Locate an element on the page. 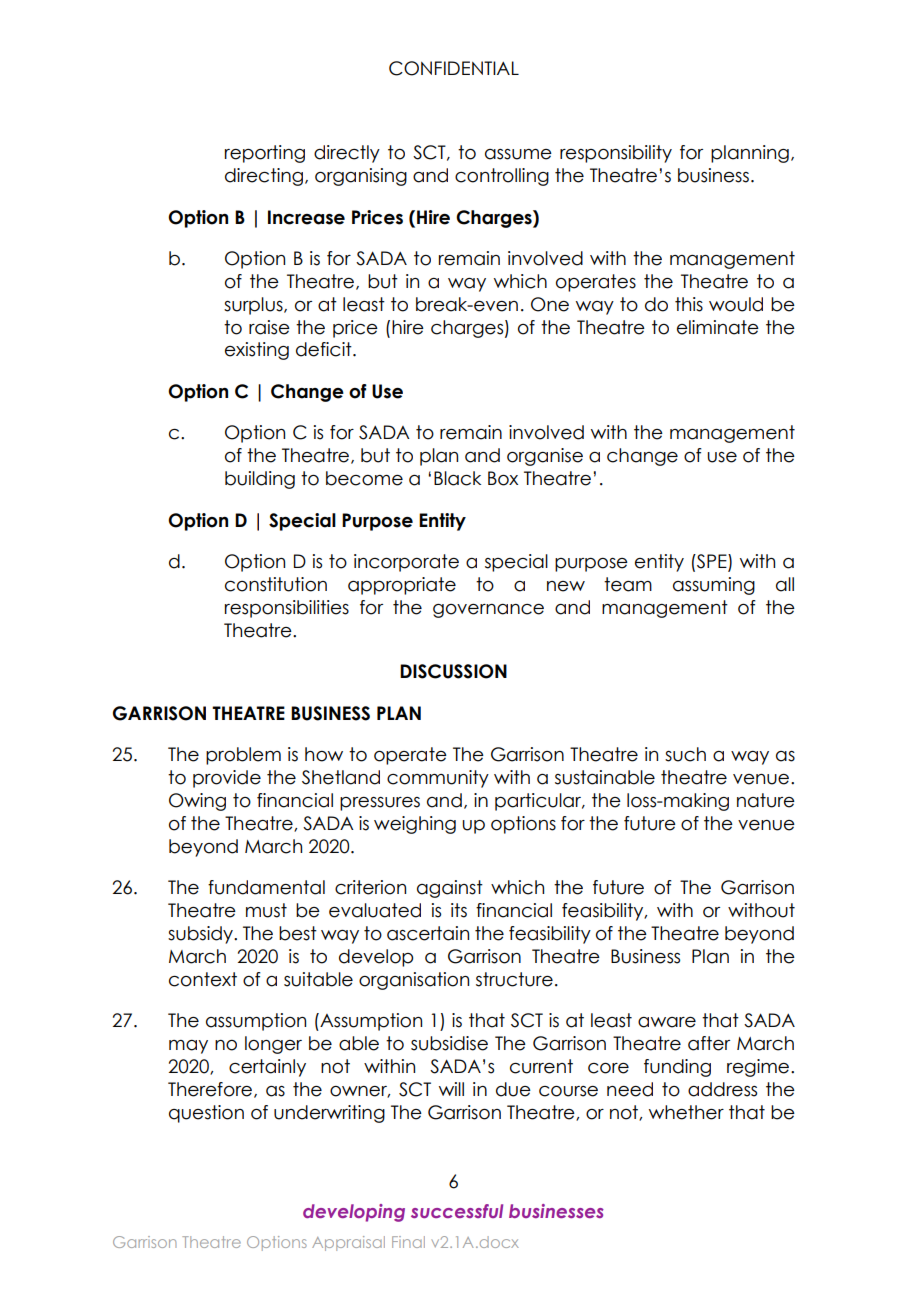 The image size is (924, 1308). Appraisal is located at coordinates (348, 1243).
